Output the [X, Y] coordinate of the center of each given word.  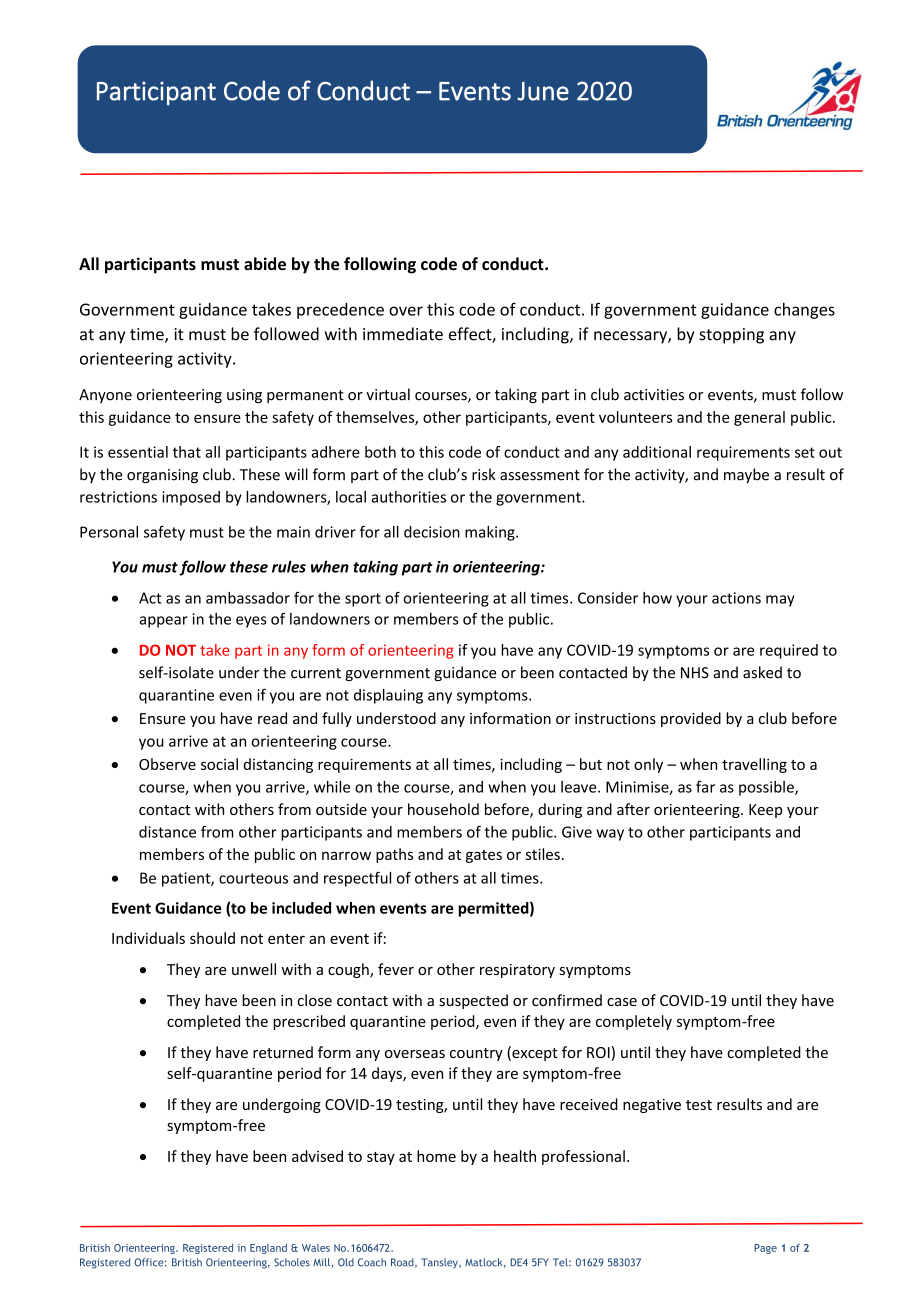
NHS [695, 673]
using [244, 396]
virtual [388, 394]
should [212, 938]
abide [265, 264]
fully [337, 719]
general [759, 418]
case [622, 1002]
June [543, 91]
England [268, 1249]
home [436, 1156]
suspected [473, 1001]
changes [804, 311]
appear [163, 622]
